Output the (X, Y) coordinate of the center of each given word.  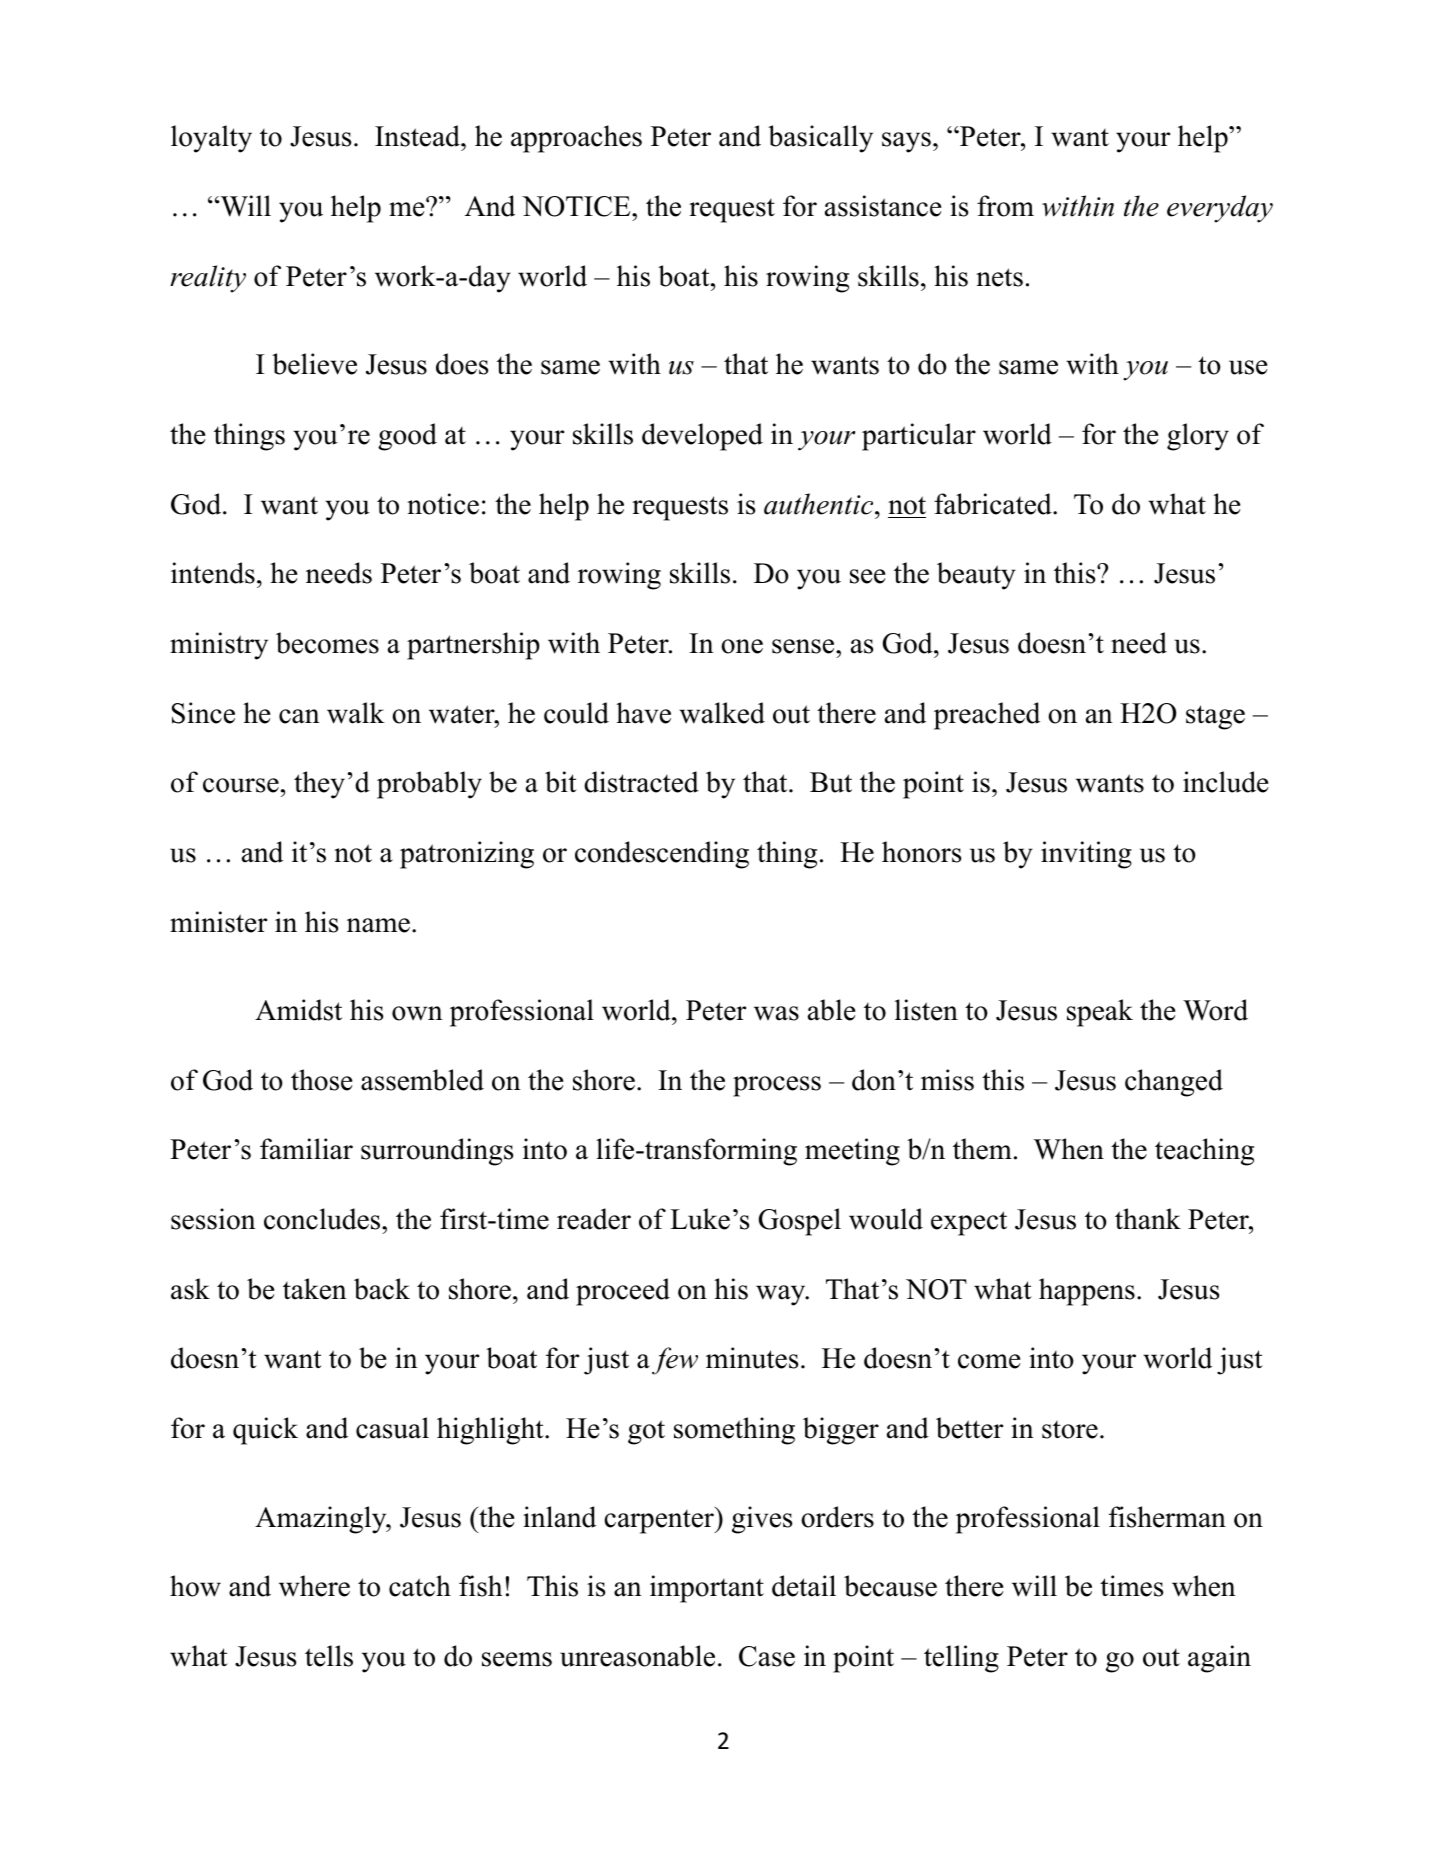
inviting (1086, 855)
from (1005, 206)
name (378, 925)
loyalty (211, 139)
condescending (662, 855)
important (707, 1589)
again (1219, 1659)
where (314, 1586)
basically (820, 139)
